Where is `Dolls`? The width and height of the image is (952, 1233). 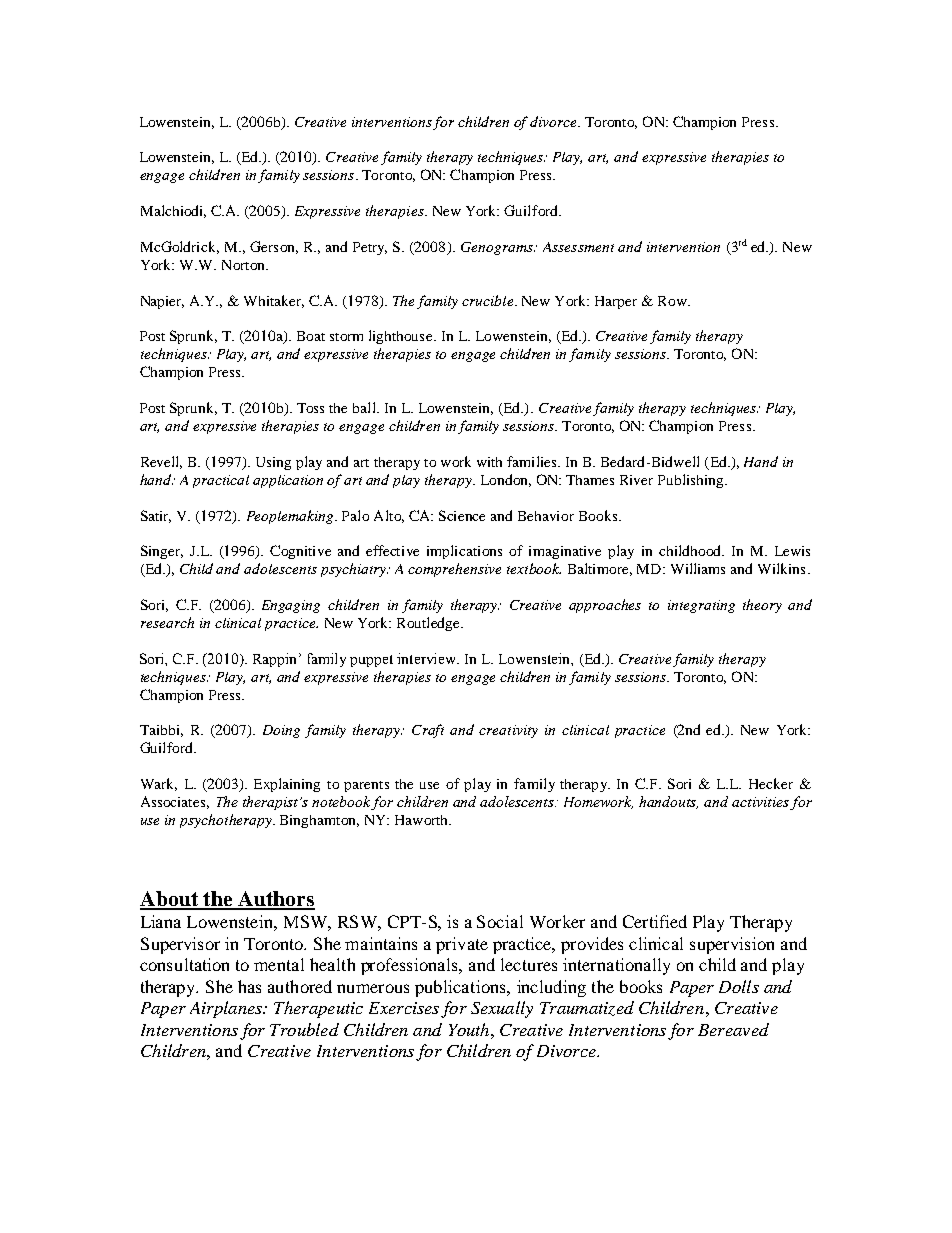
Dolls is located at coordinates (739, 986).
